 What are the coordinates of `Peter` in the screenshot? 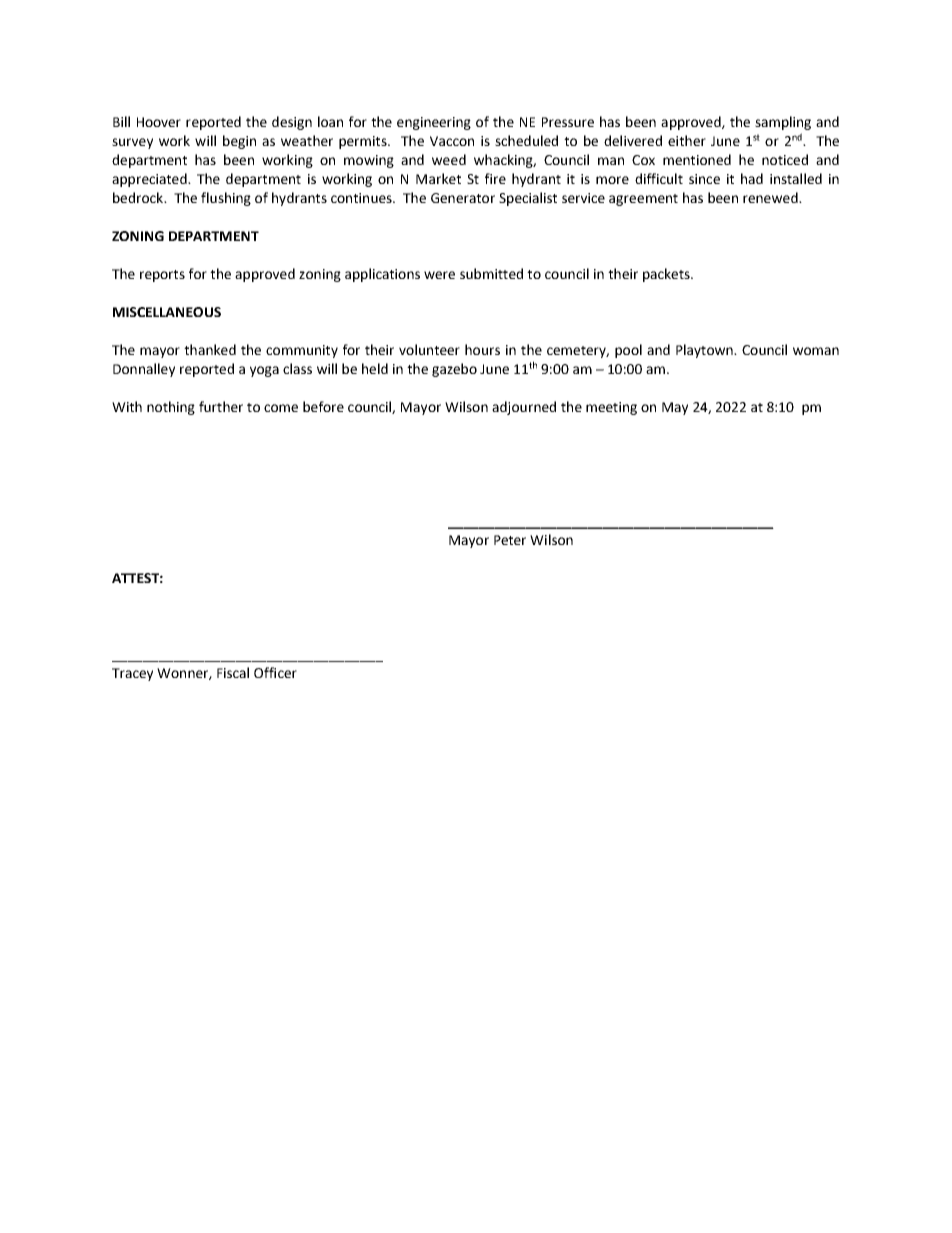 It's located at (510, 540).
